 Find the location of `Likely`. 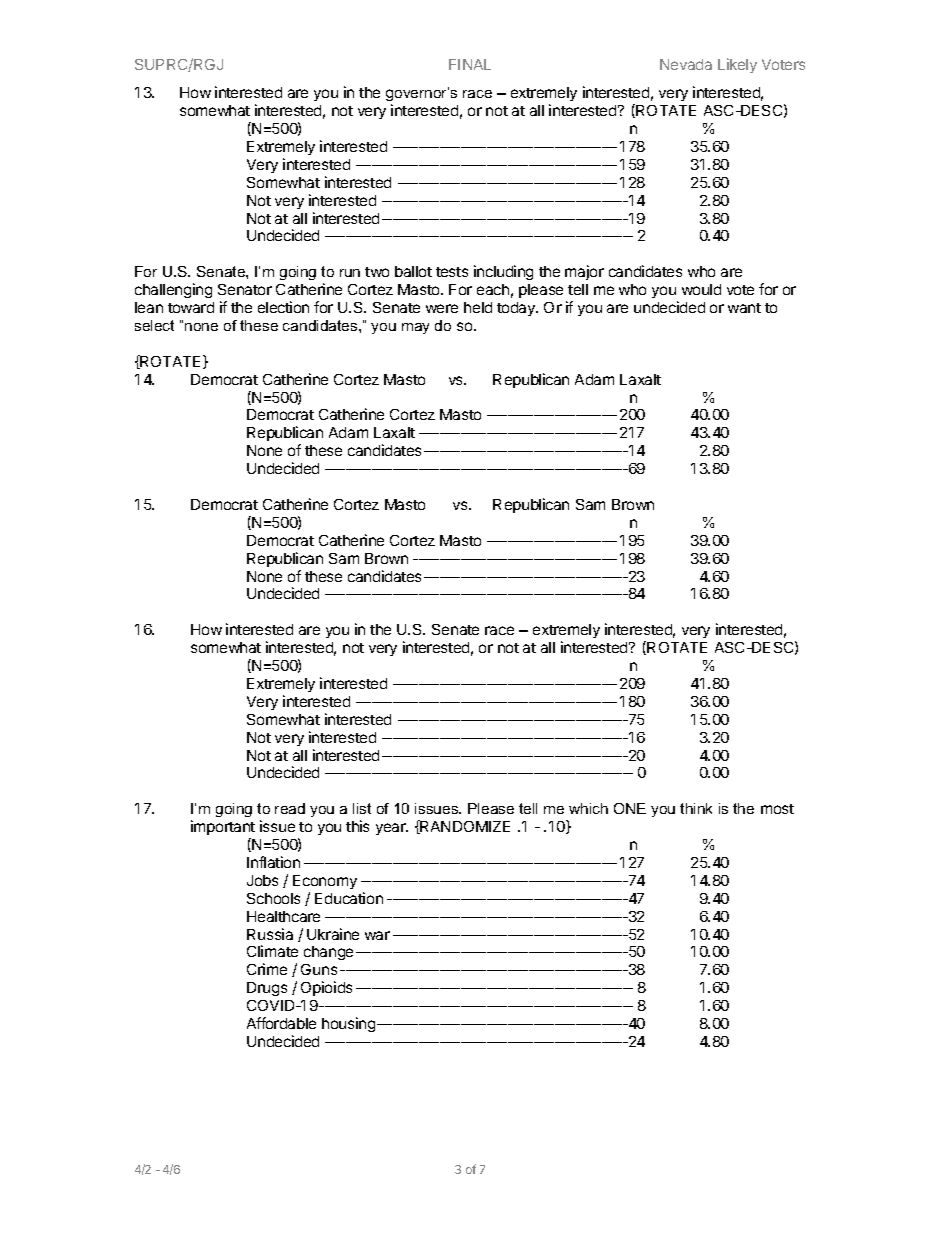

Likely is located at coordinates (737, 65).
